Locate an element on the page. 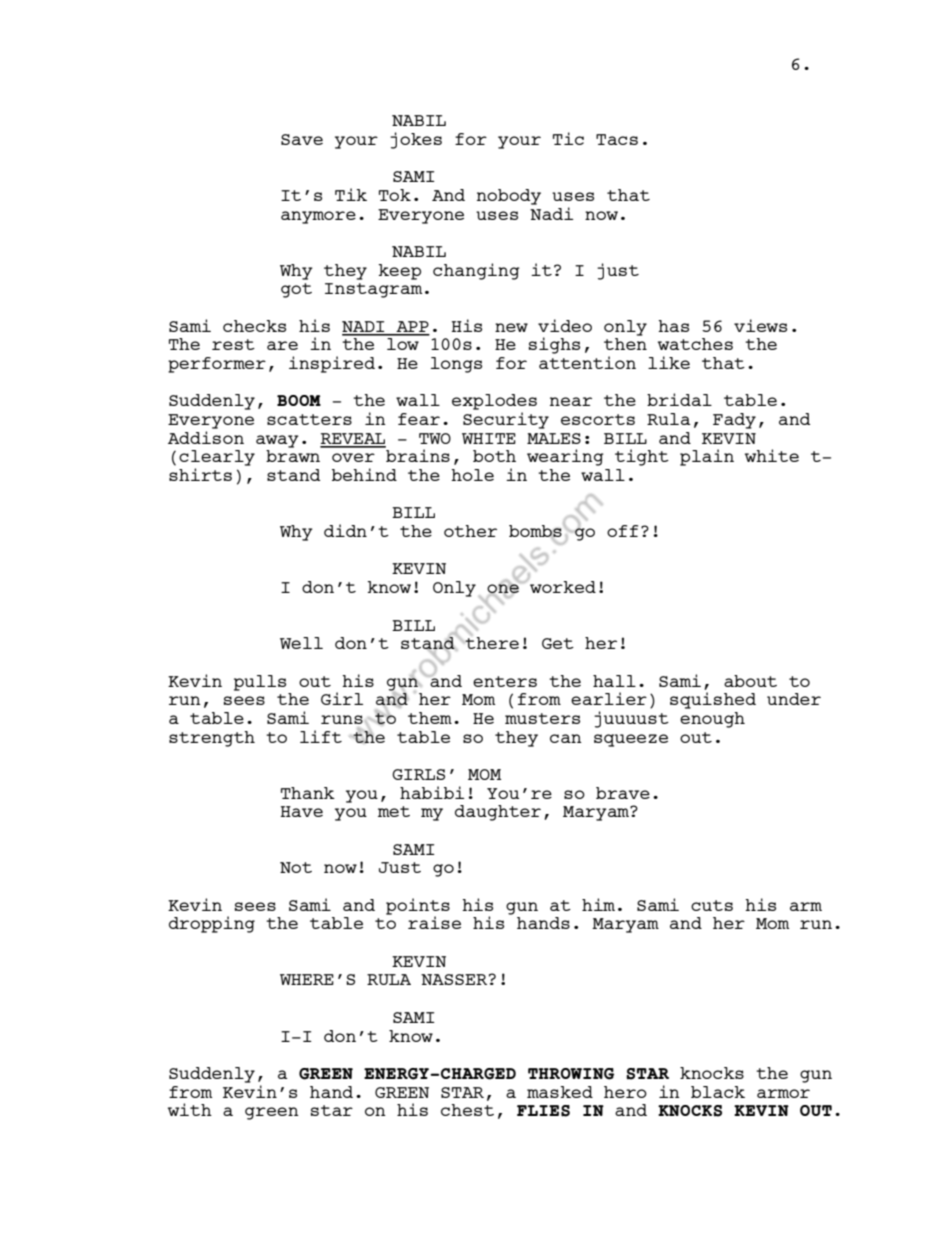 The width and height of the document is (952, 1233). cuts is located at coordinates (712, 905).
